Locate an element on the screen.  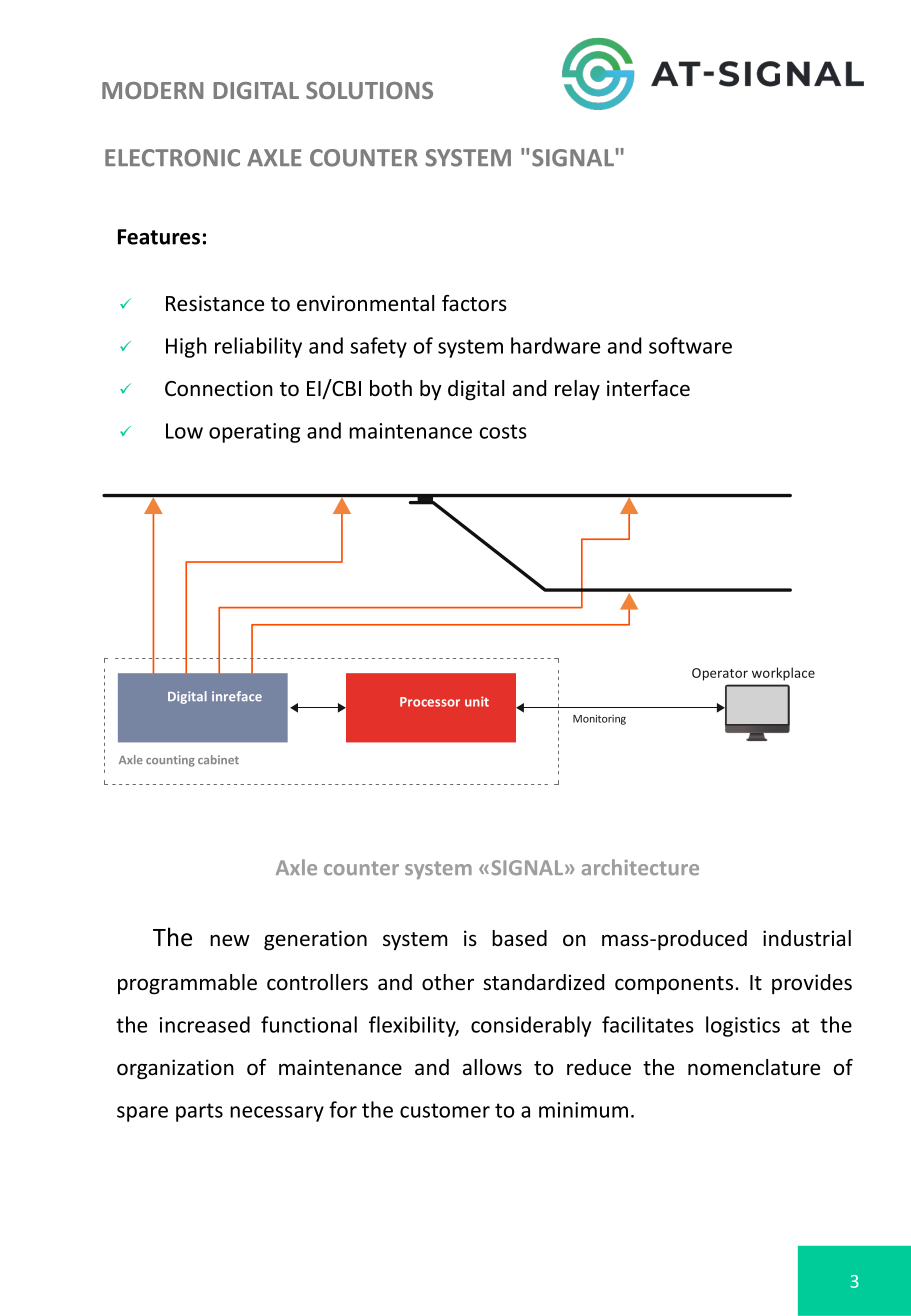
factors is located at coordinates (474, 303).
